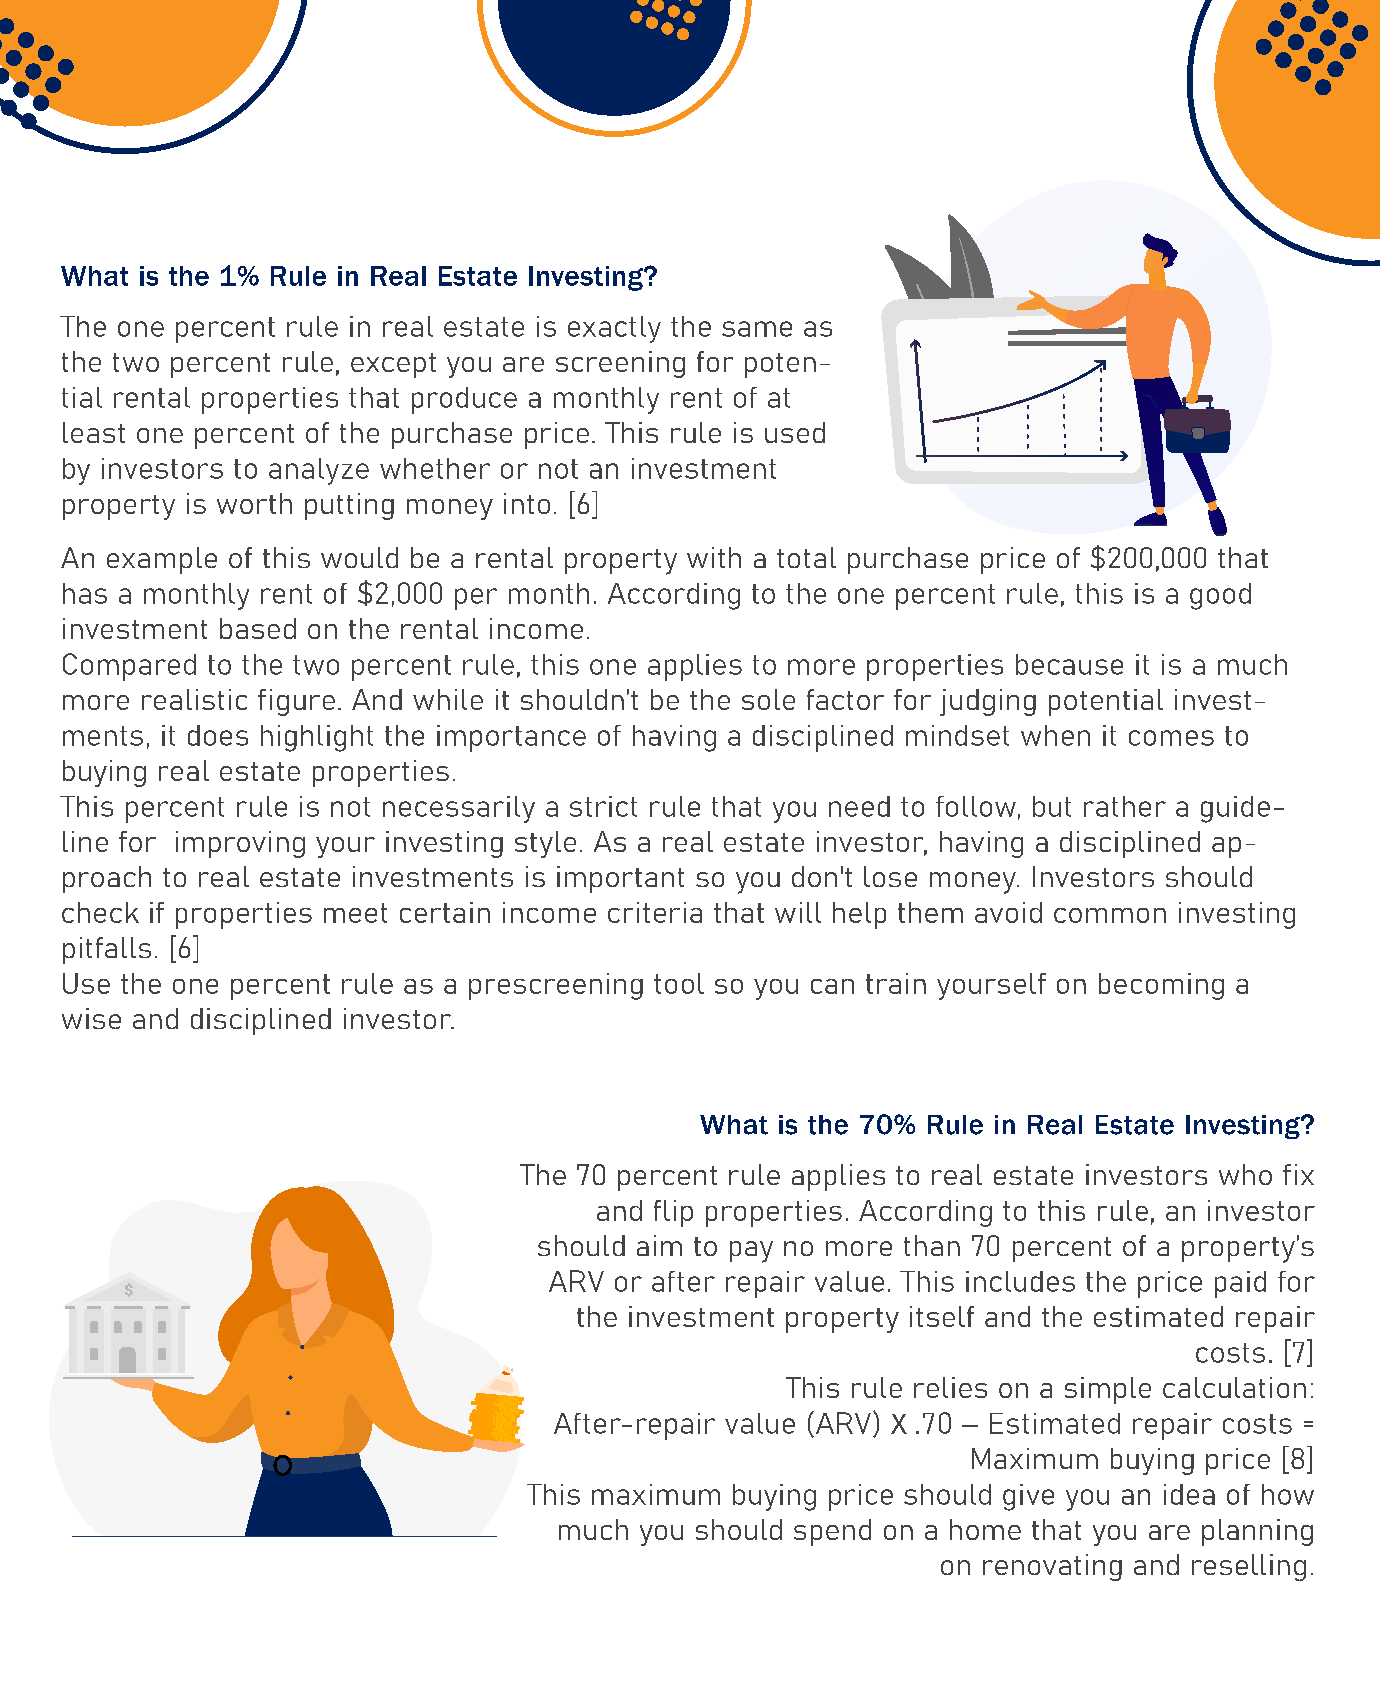  I want to click on same, so click(757, 329).
